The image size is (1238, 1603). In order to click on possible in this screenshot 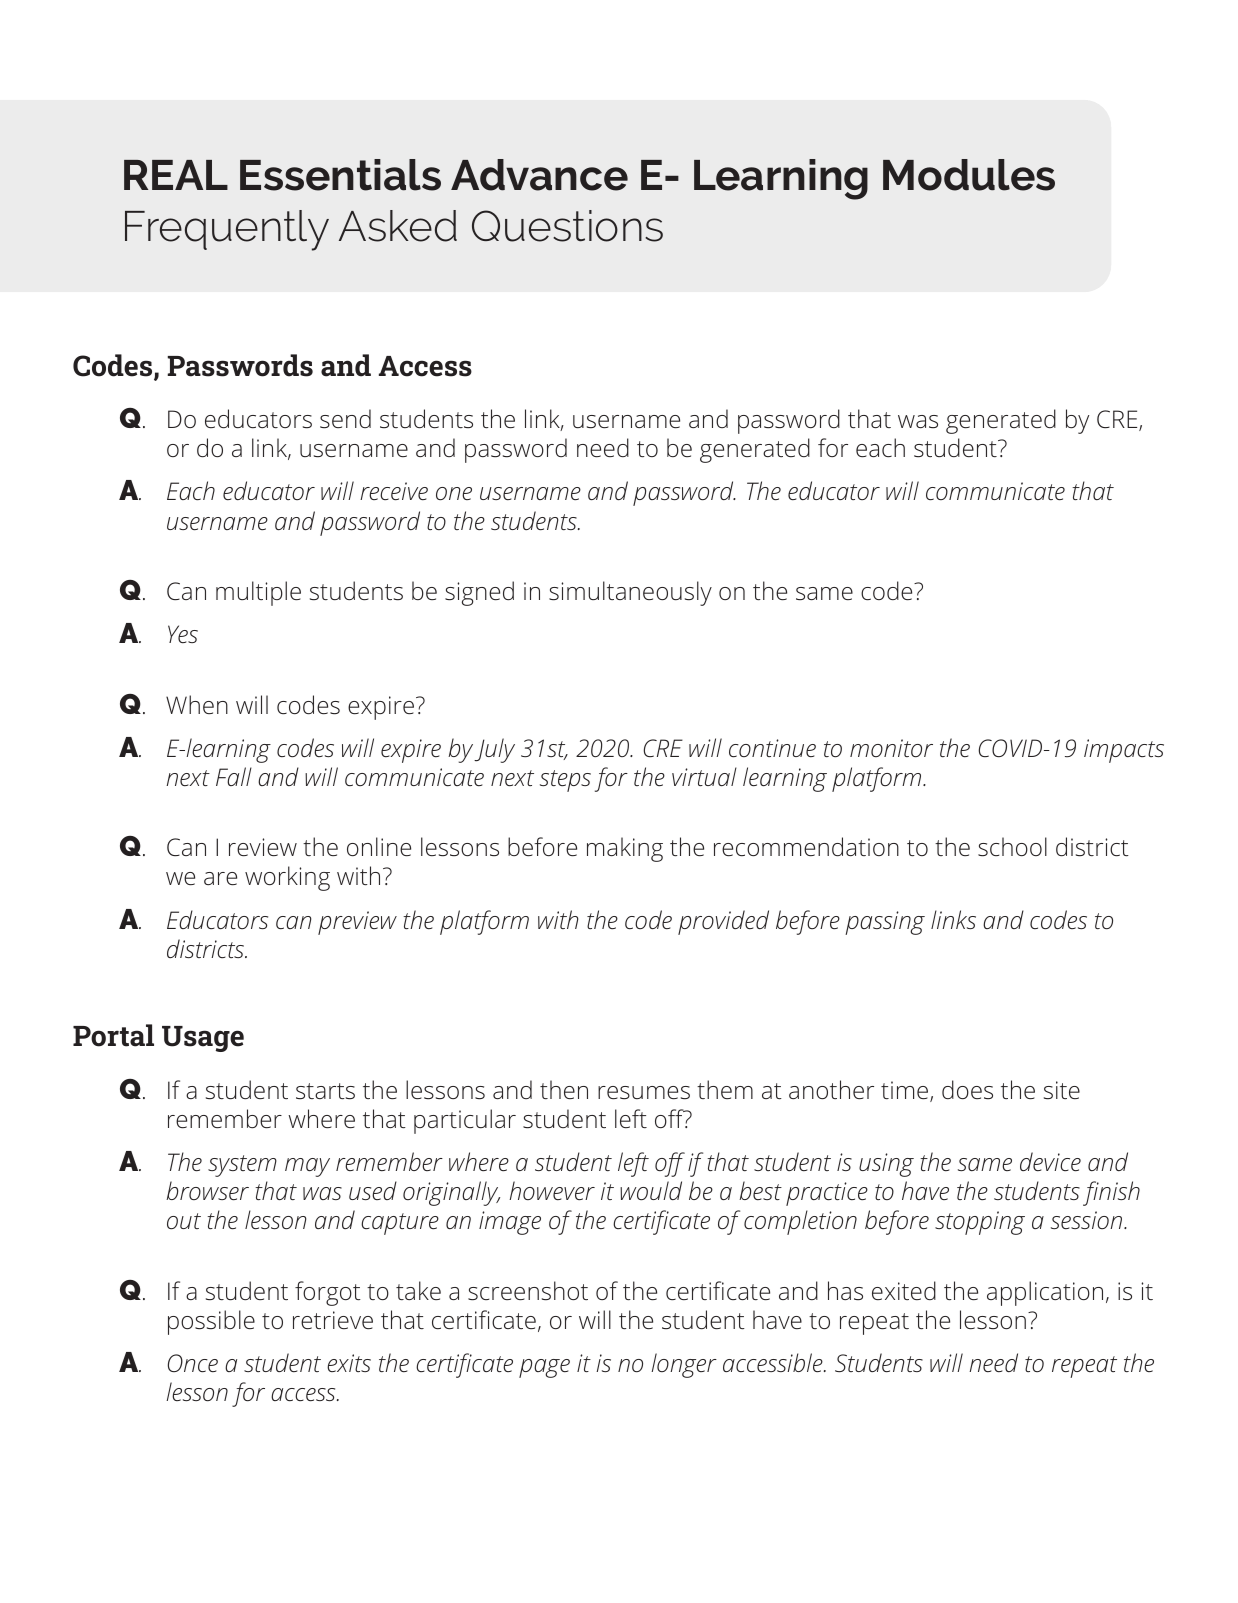, I will do `click(211, 1322)`.
